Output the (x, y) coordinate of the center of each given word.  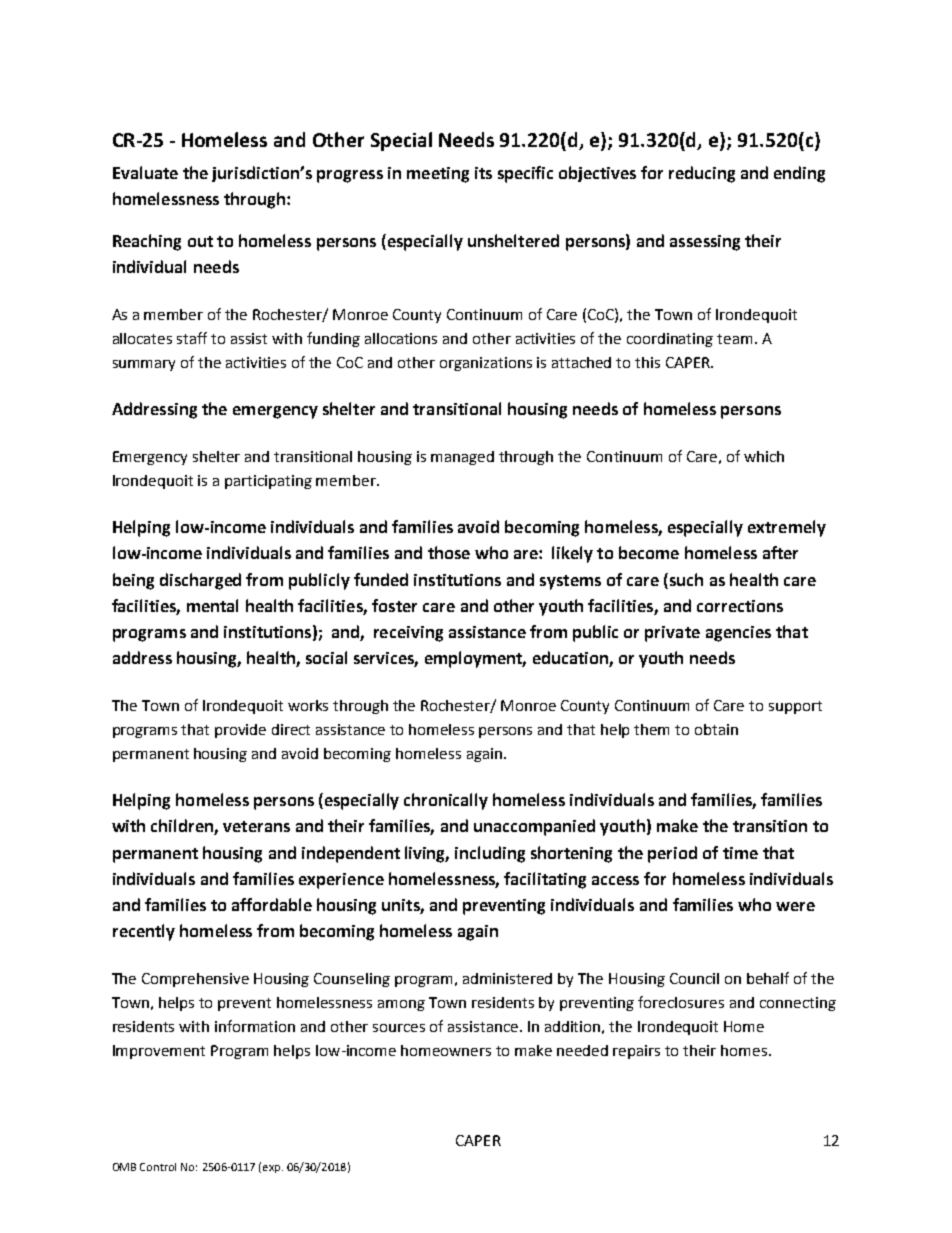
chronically (446, 801)
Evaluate (145, 172)
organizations (486, 364)
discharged (200, 581)
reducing (702, 174)
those (449, 552)
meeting (438, 175)
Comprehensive (195, 980)
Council (694, 978)
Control (158, 1167)
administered (507, 978)
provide (240, 731)
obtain (716, 729)
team (734, 339)
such (685, 579)
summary (144, 365)
